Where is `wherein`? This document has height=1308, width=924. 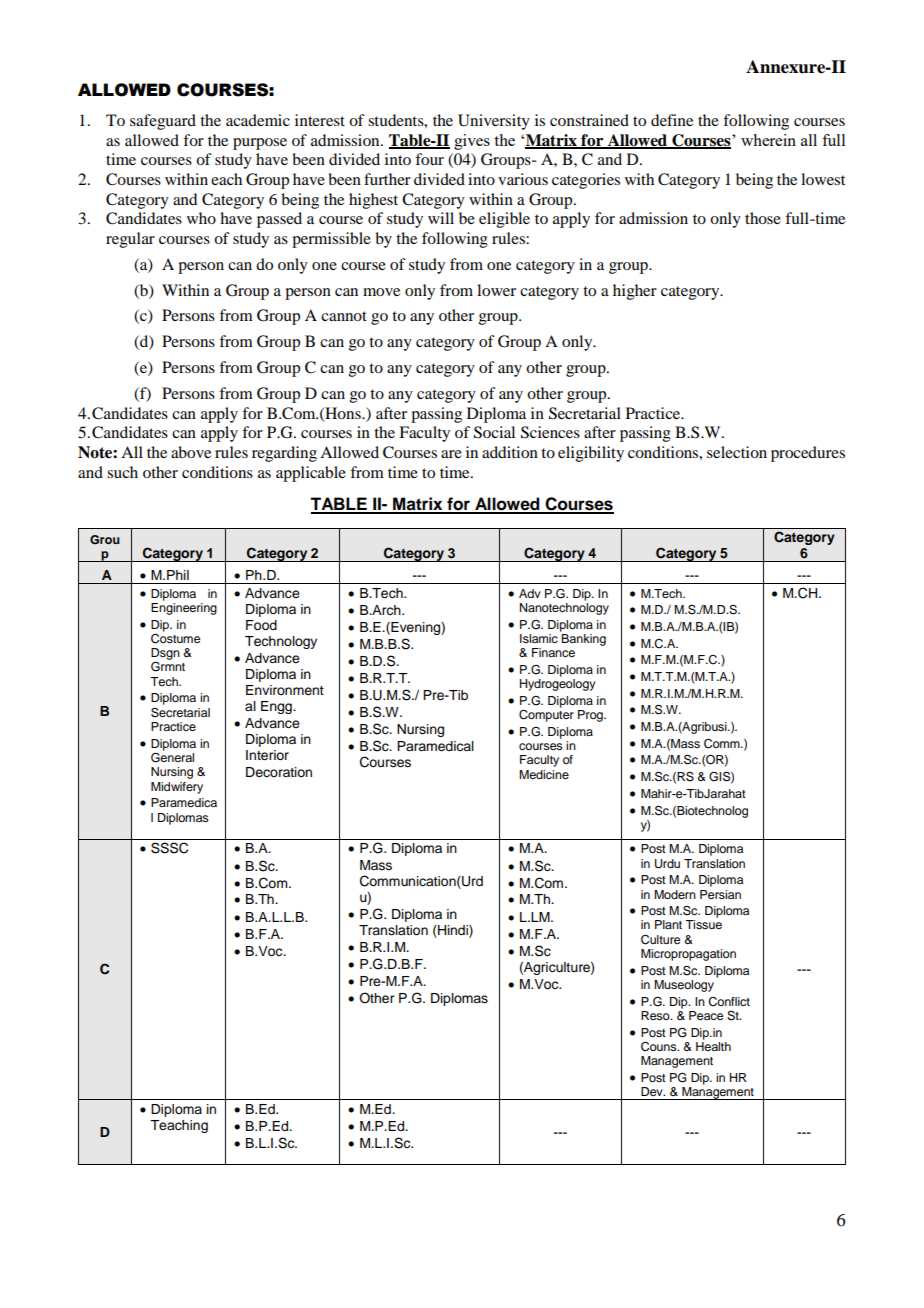
wherein is located at coordinates (768, 140).
